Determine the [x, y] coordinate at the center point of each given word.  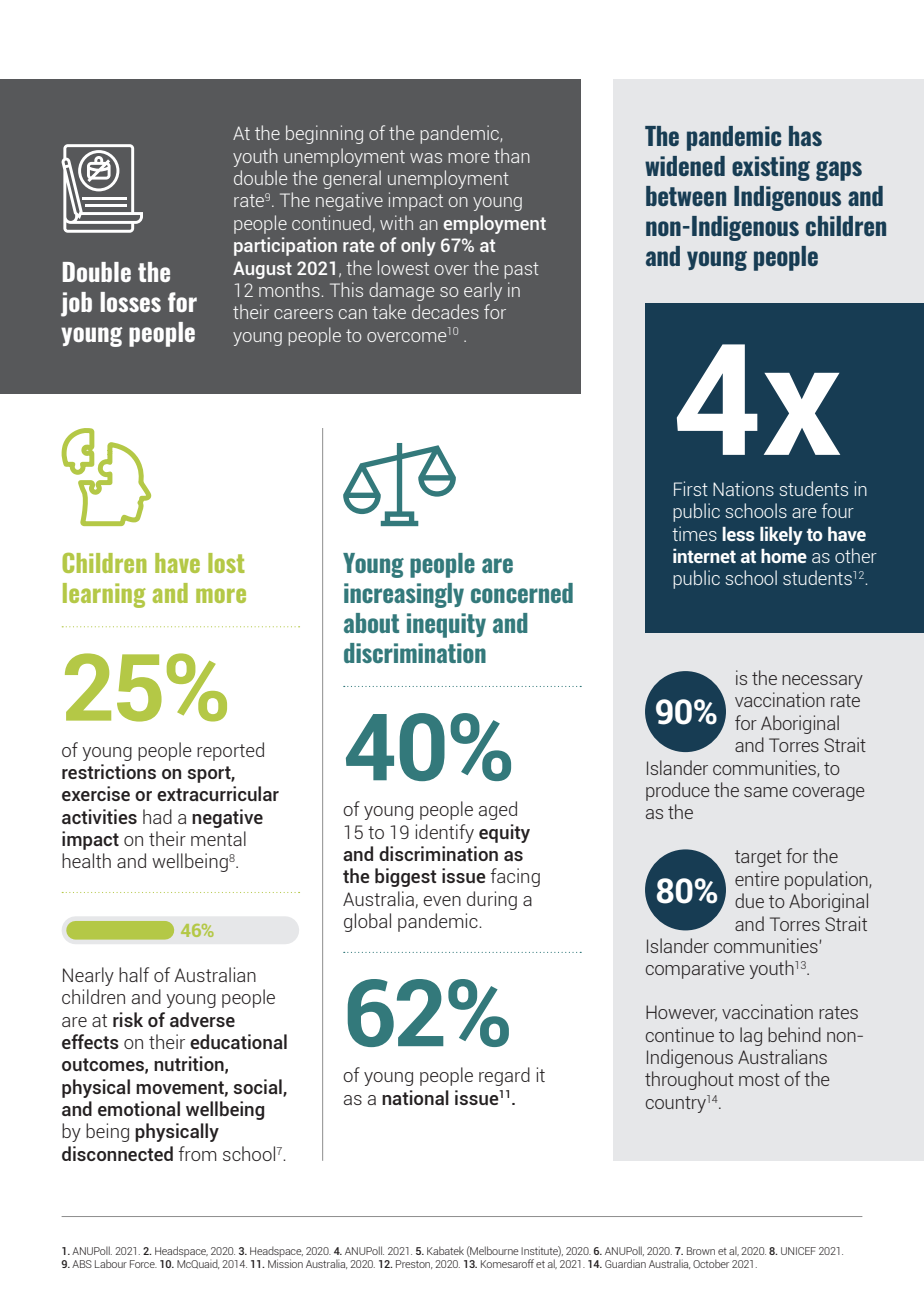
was [426, 158]
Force [143, 1264]
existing [771, 168]
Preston [414, 1264]
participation [285, 246]
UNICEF [798, 1251]
